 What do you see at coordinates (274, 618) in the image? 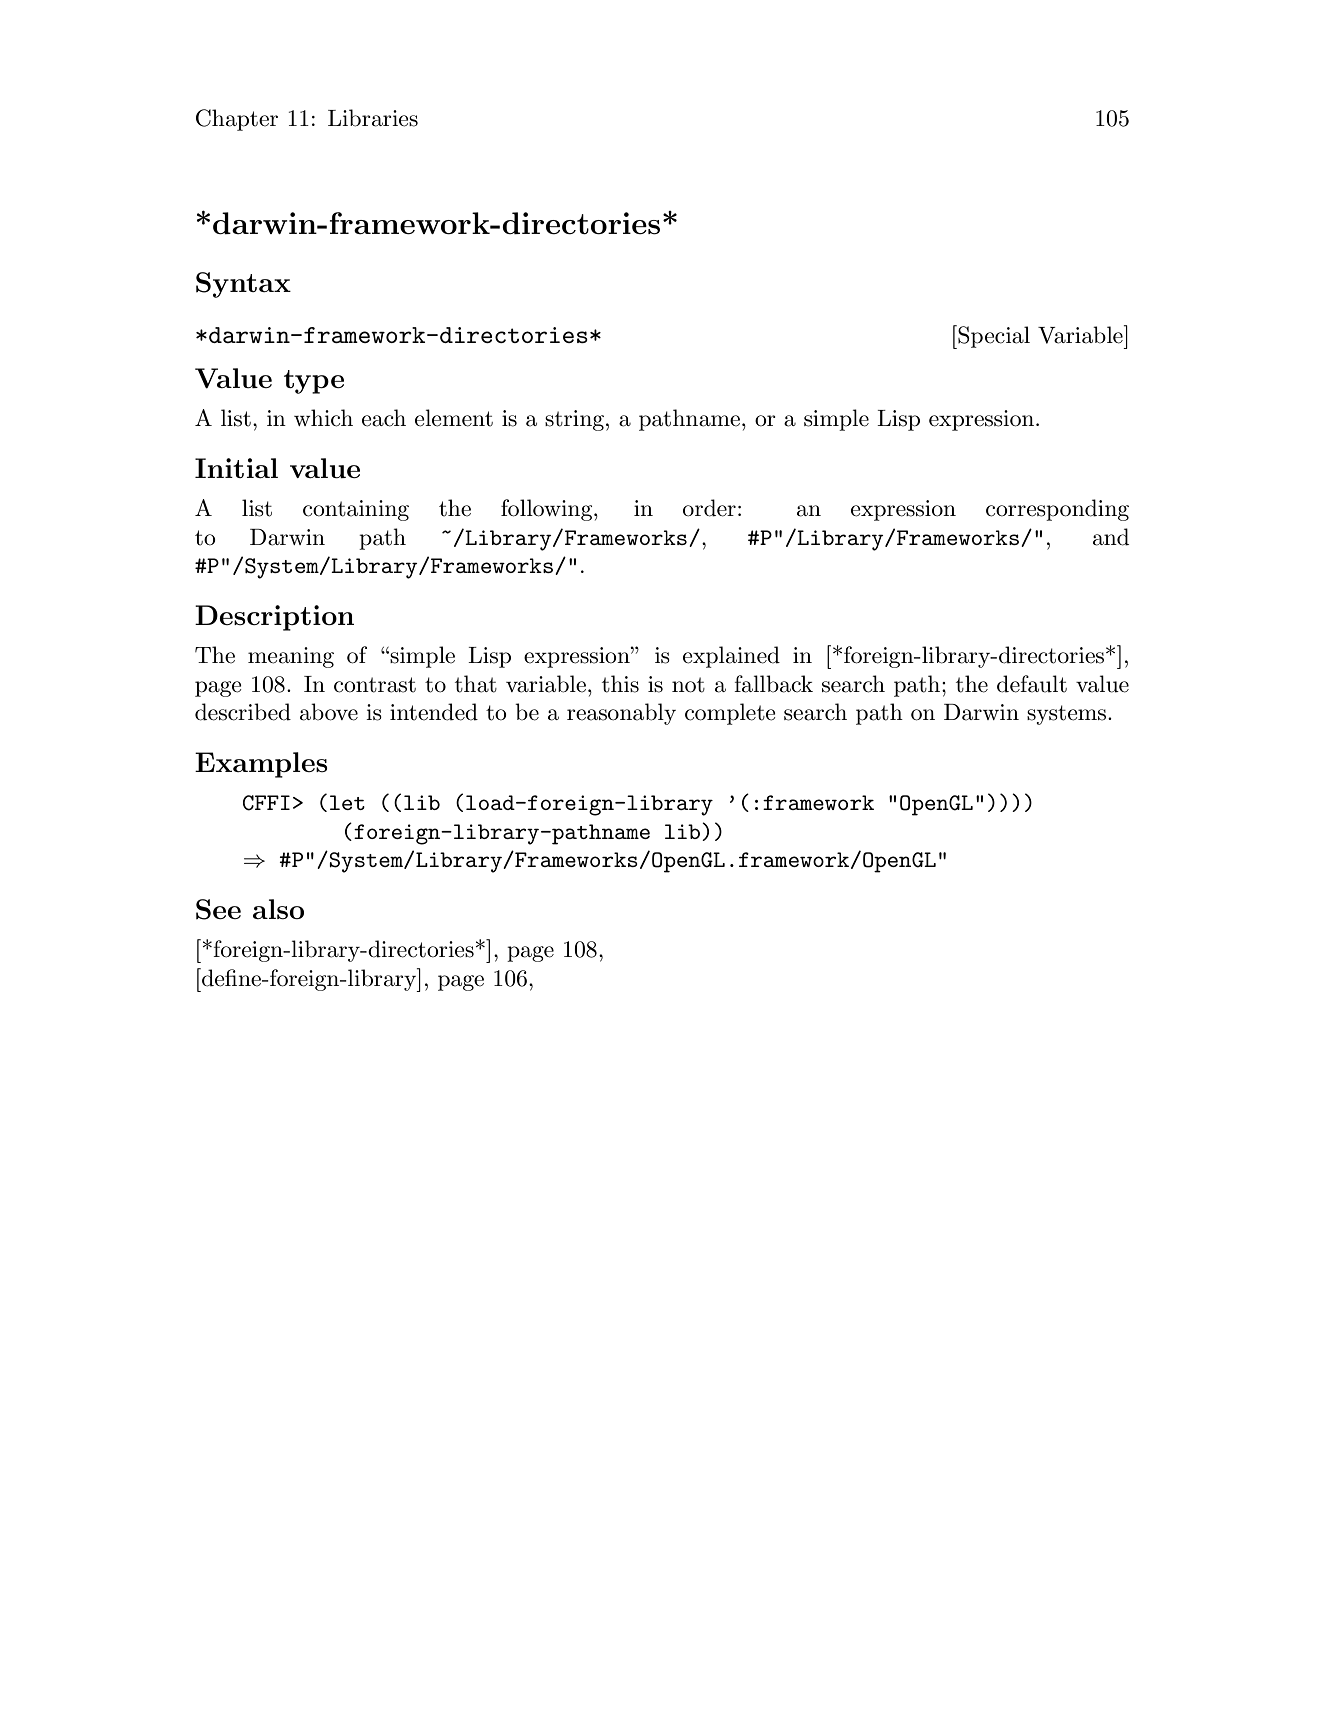
I see `Description` at bounding box center [274, 618].
